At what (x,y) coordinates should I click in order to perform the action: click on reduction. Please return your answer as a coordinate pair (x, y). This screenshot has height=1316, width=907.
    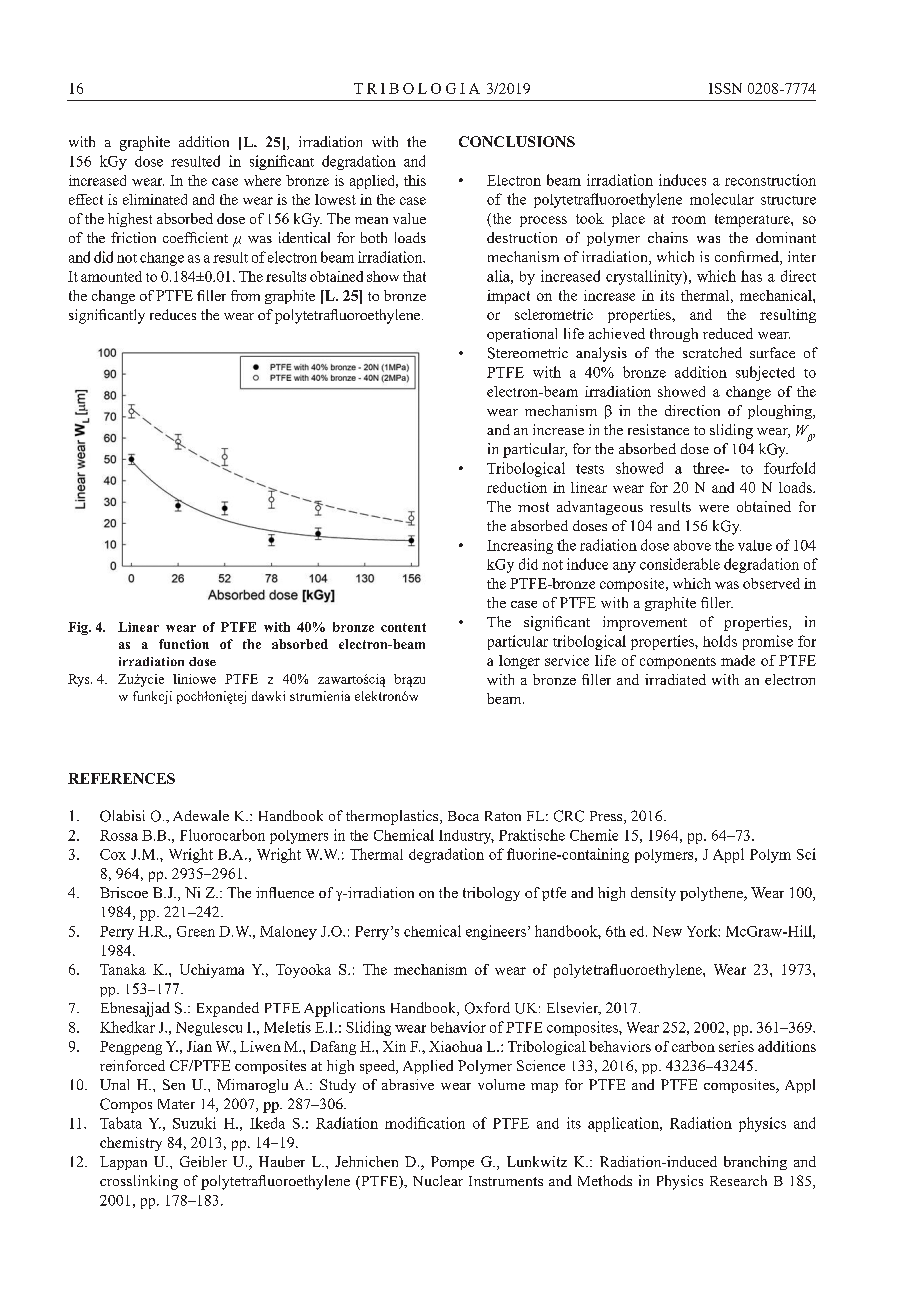
    Looking at the image, I should click on (517, 487).
